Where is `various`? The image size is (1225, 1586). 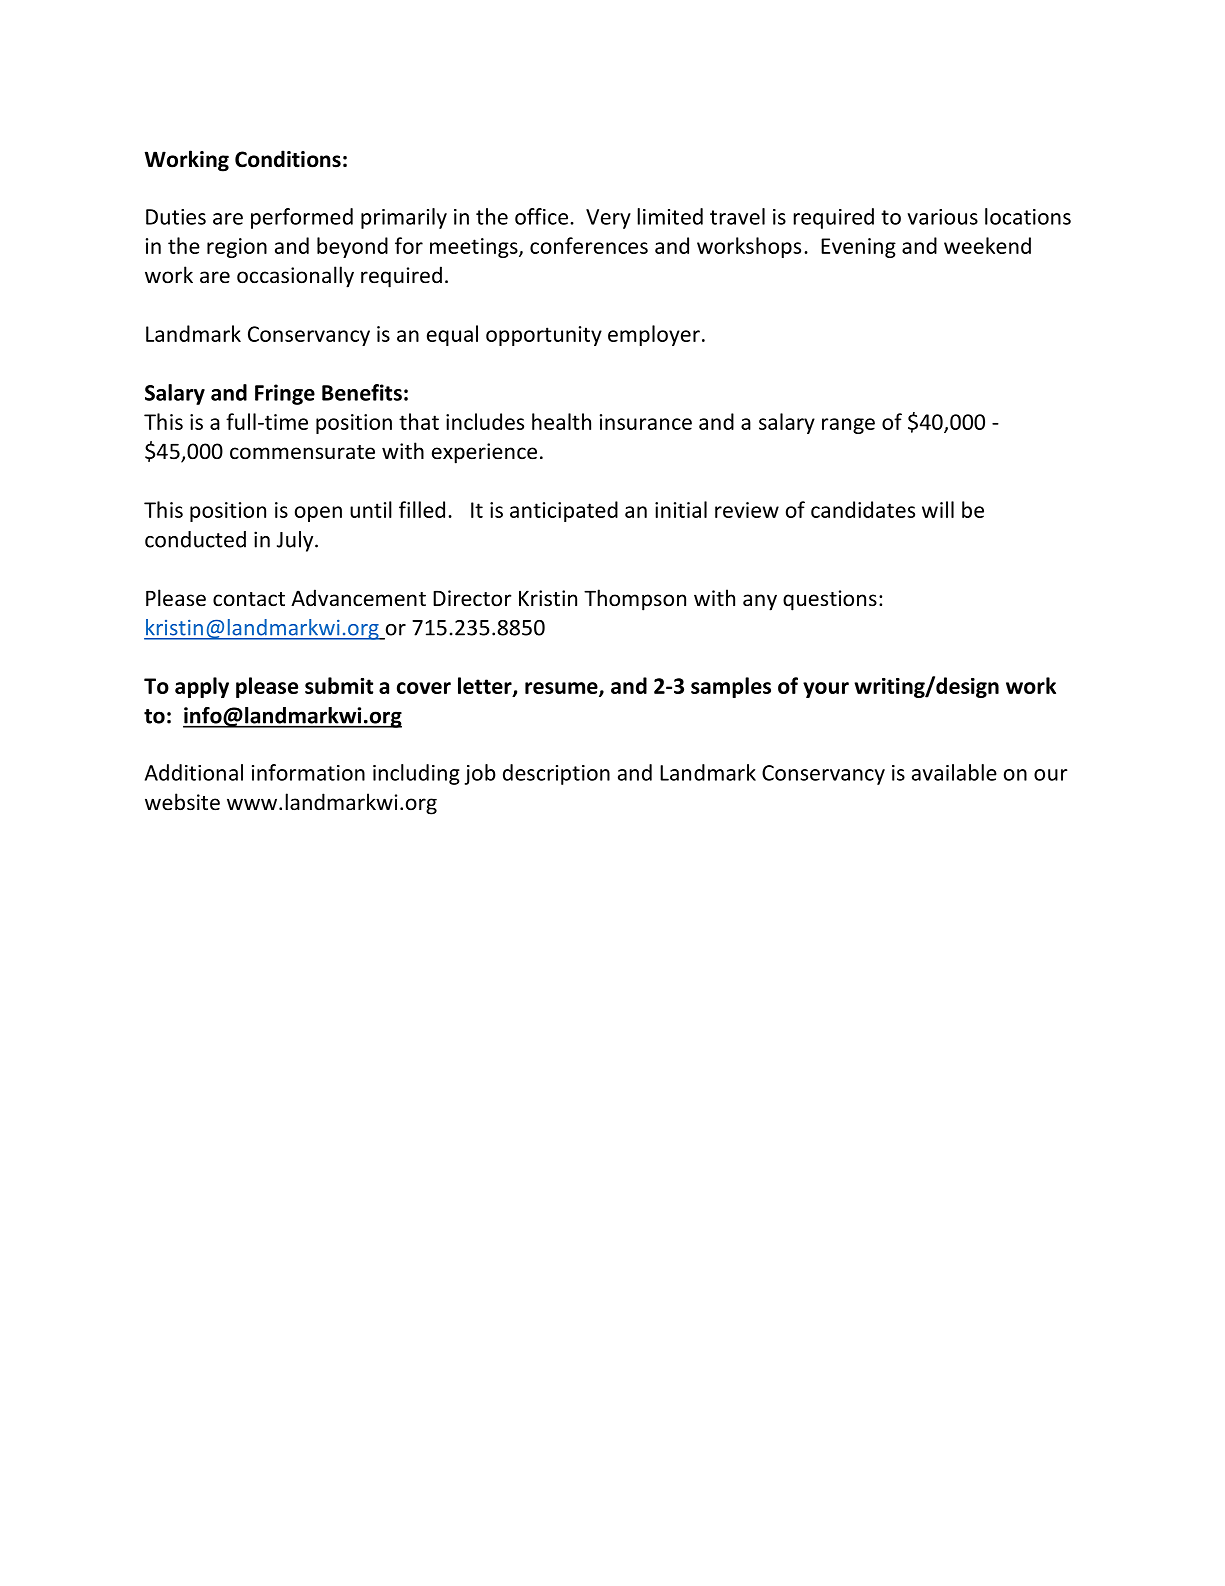
various is located at coordinates (942, 217).
